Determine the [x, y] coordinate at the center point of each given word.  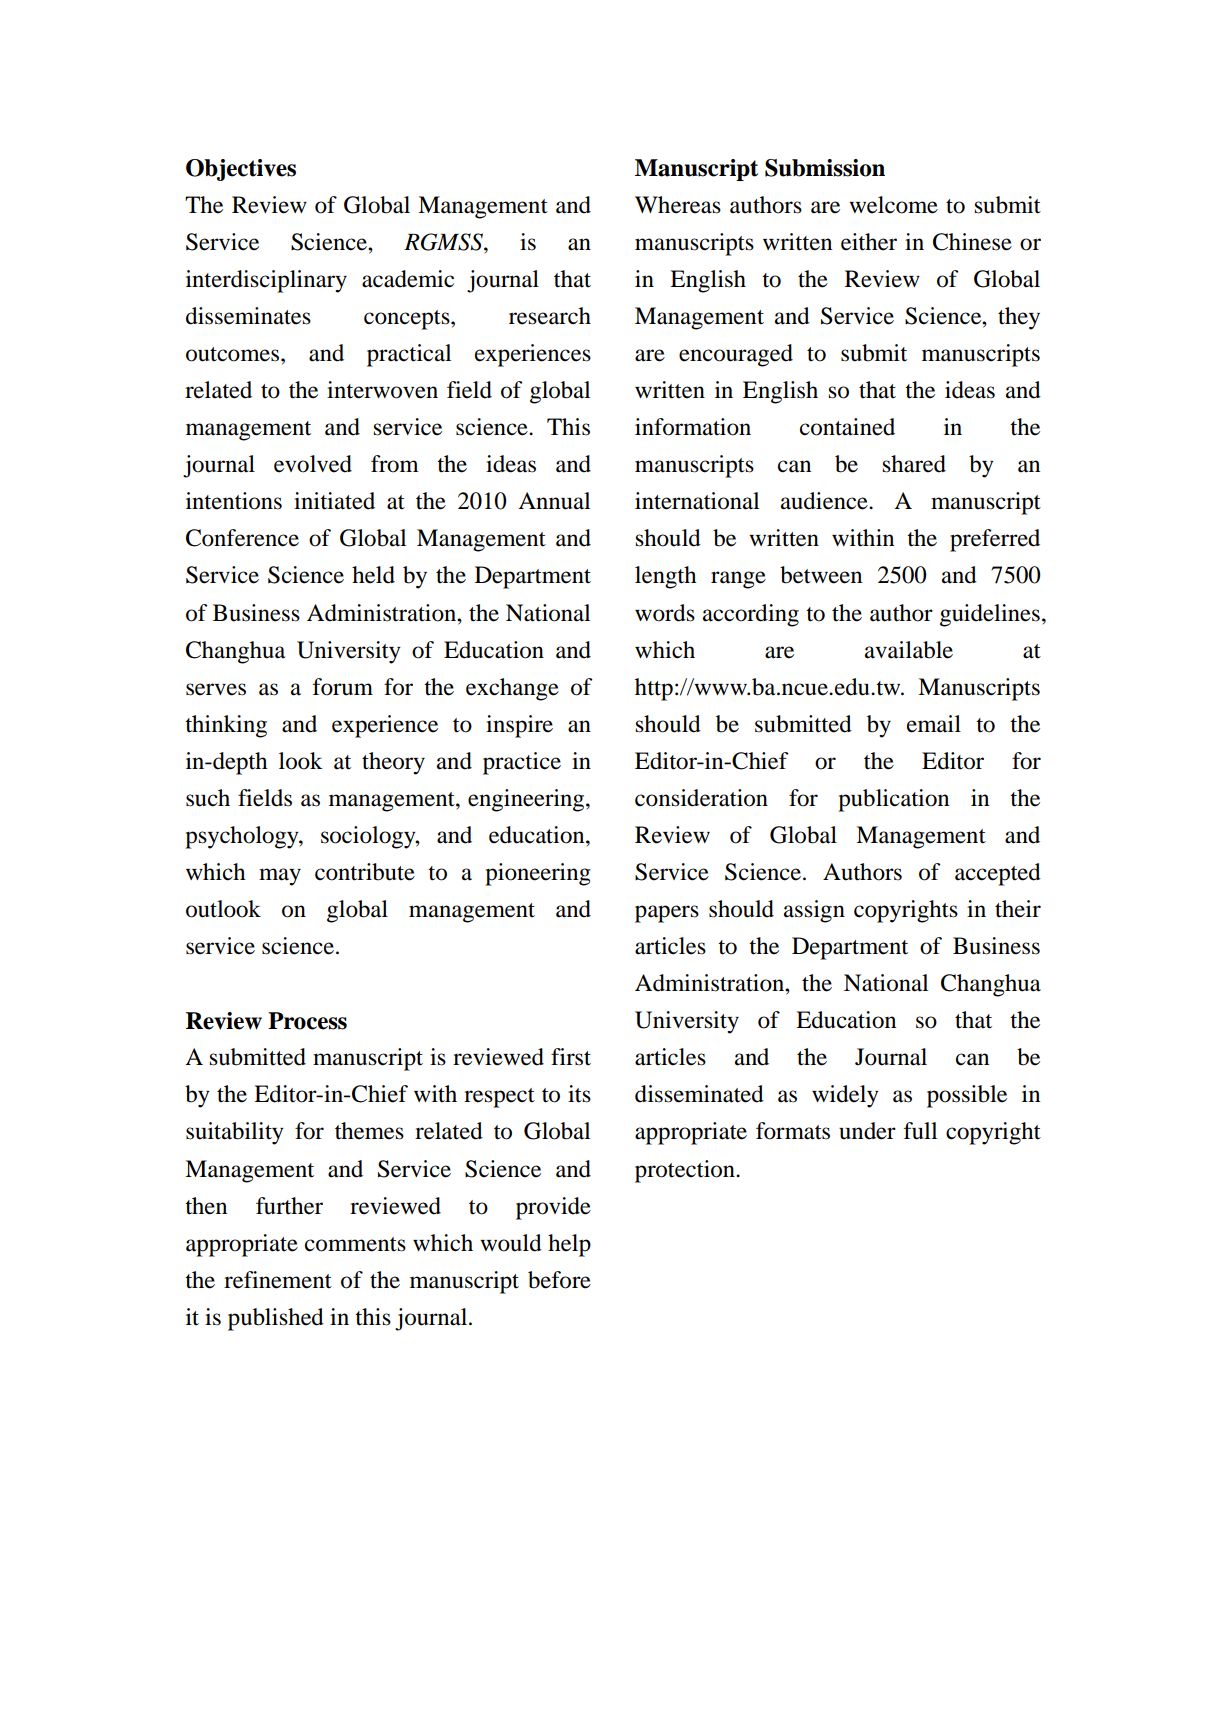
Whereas [678, 205]
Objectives [241, 170]
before [559, 1280]
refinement [278, 1280]
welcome [893, 205]
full [920, 1131]
